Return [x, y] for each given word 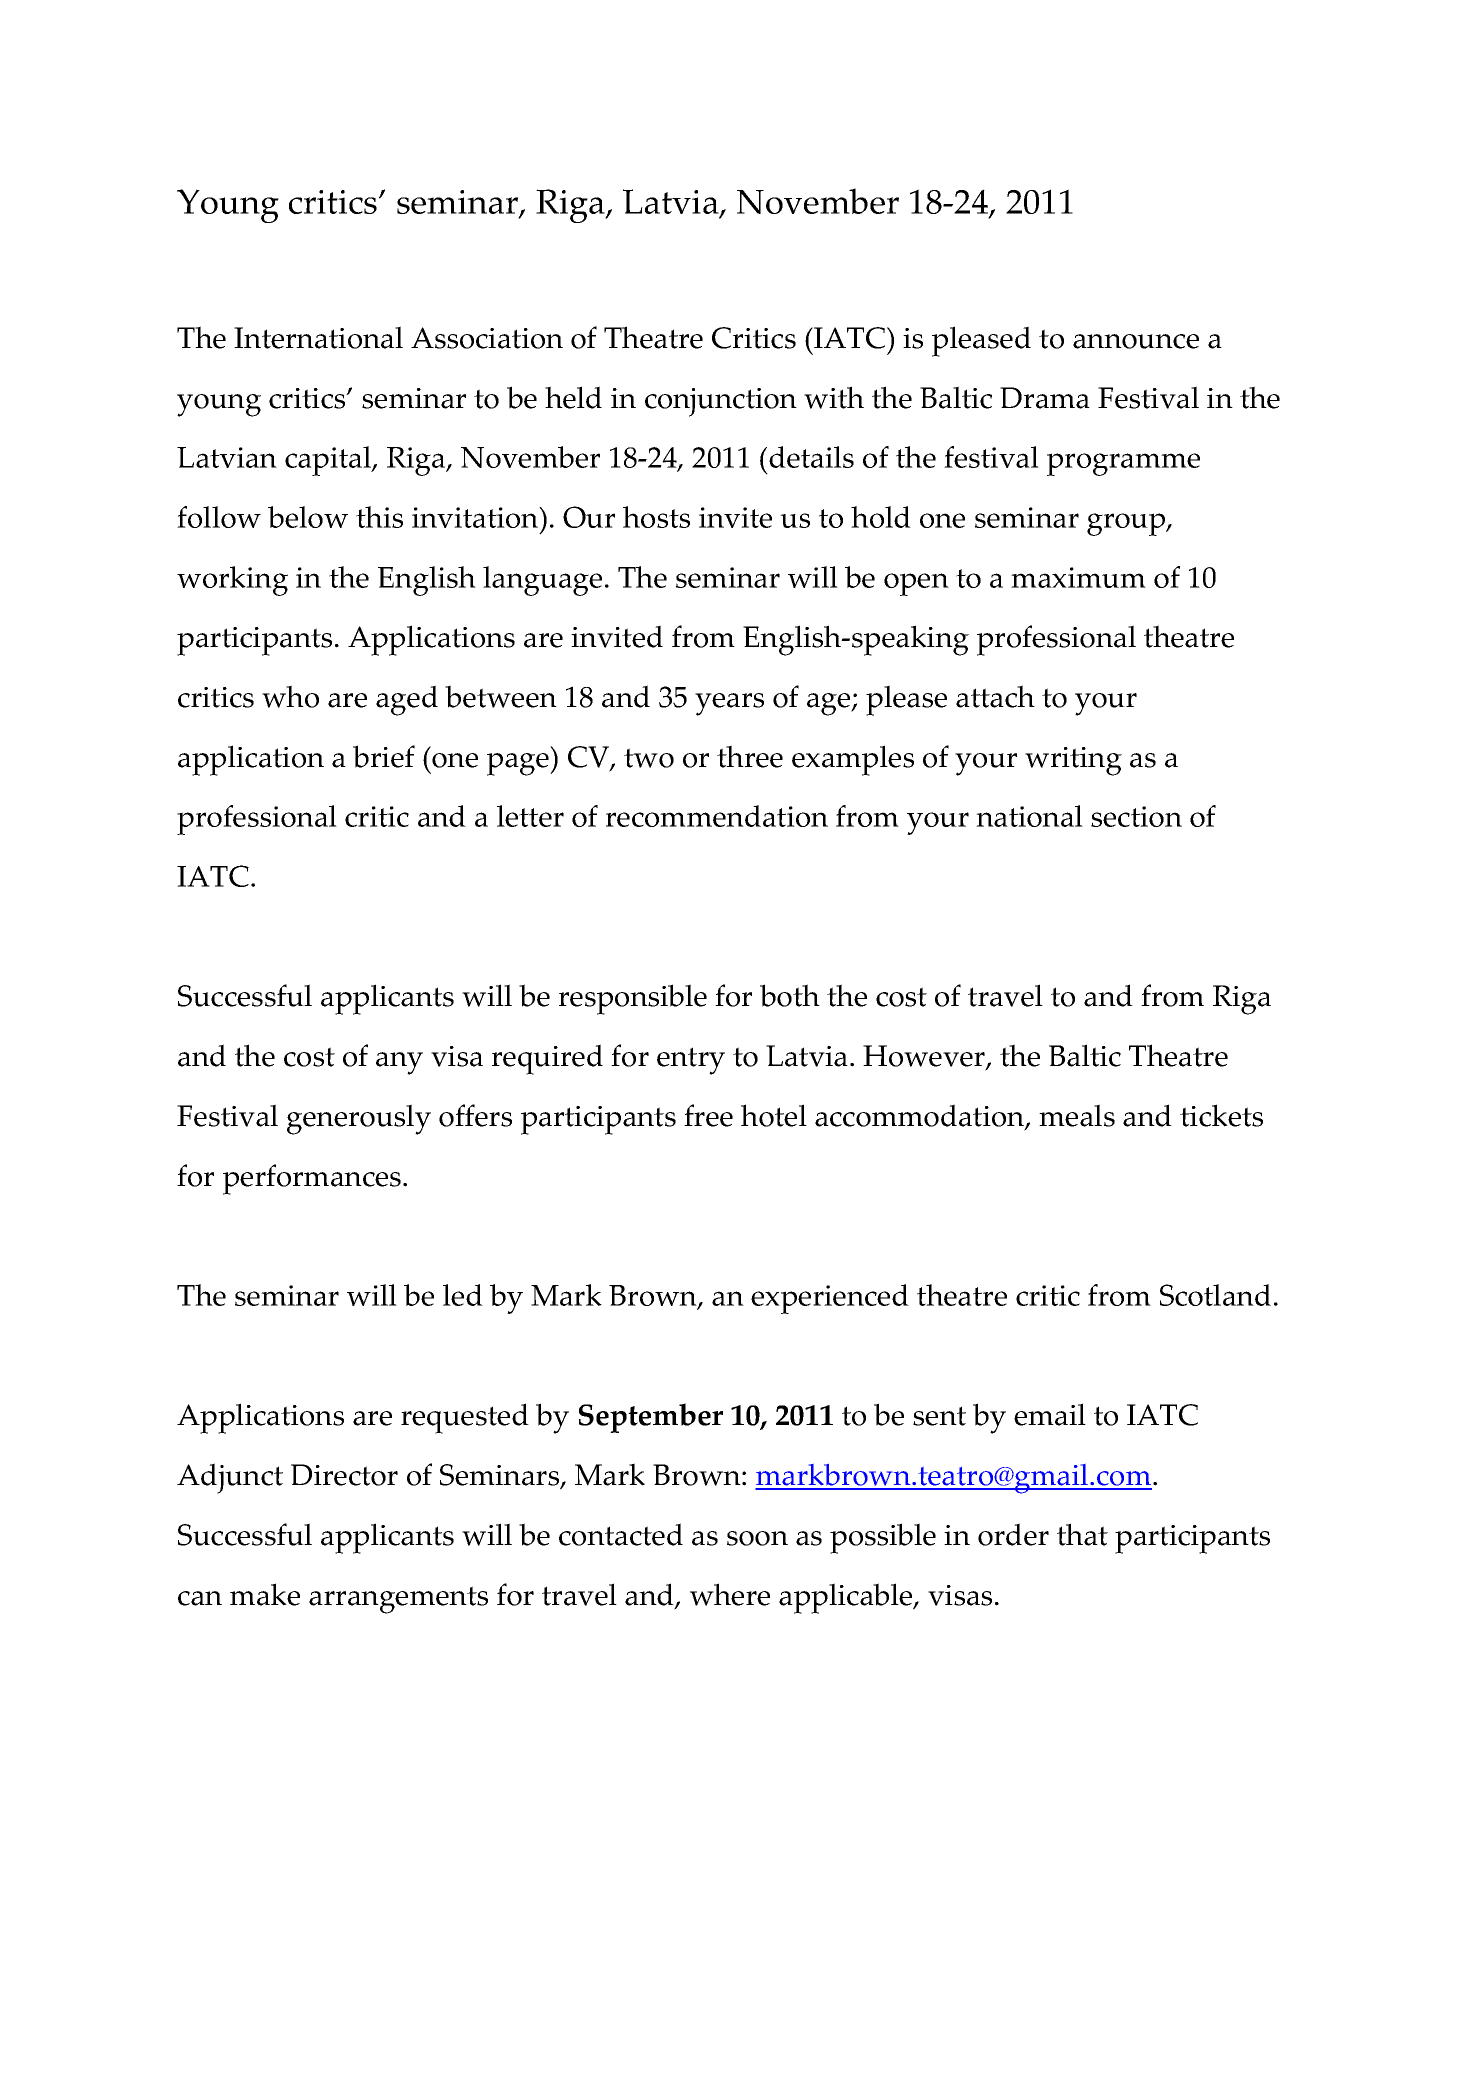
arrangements [398, 1600]
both [790, 995]
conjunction [721, 402]
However [925, 1057]
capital [329, 461]
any [399, 1063]
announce [1136, 341]
